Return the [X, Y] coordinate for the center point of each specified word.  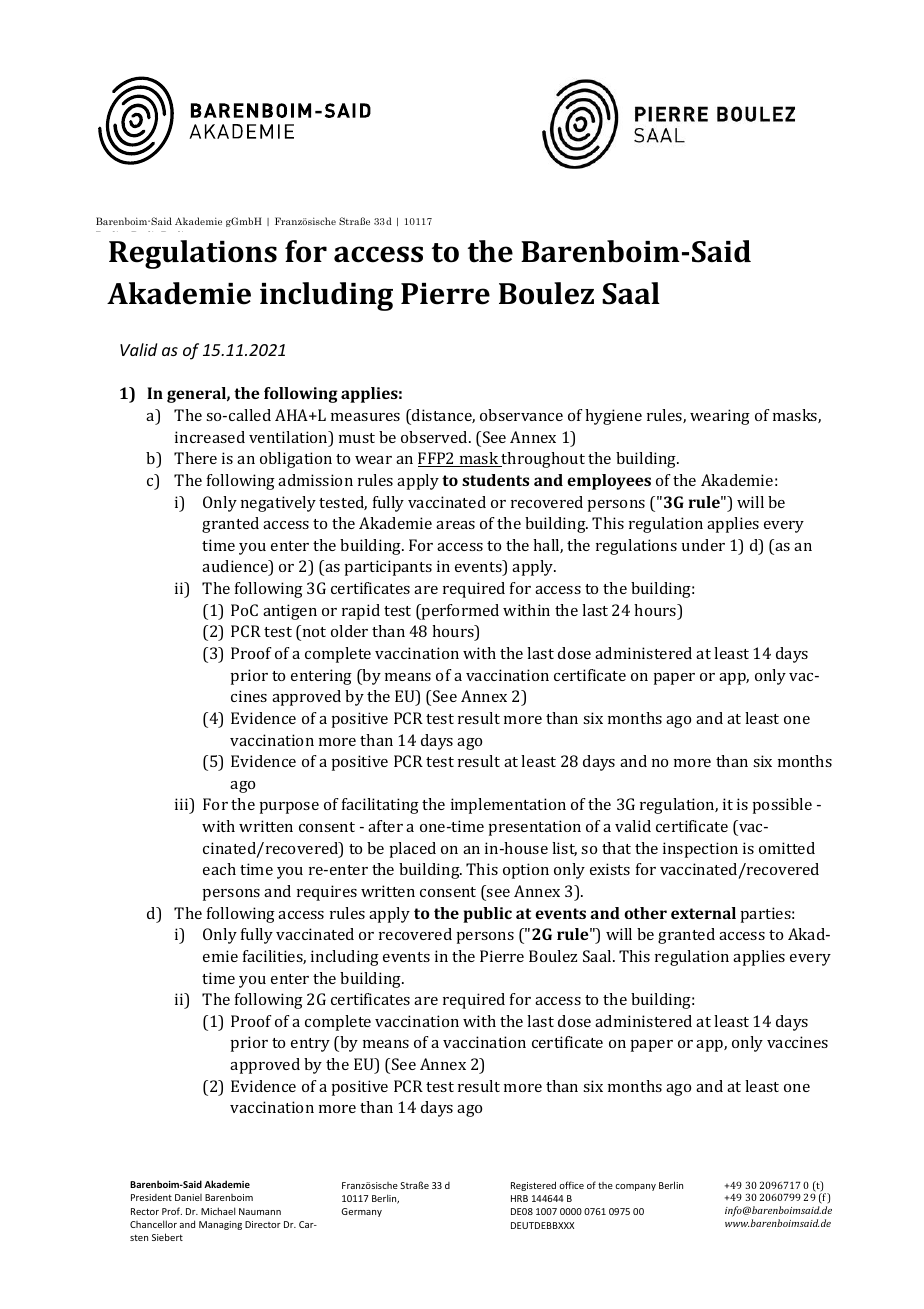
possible [782, 806]
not [313, 631]
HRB [519, 1198]
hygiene [613, 417]
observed [435, 437]
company [635, 1187]
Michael [218, 1211]
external [703, 913]
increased [210, 437]
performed [459, 612]
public [487, 915]
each [219, 869]
